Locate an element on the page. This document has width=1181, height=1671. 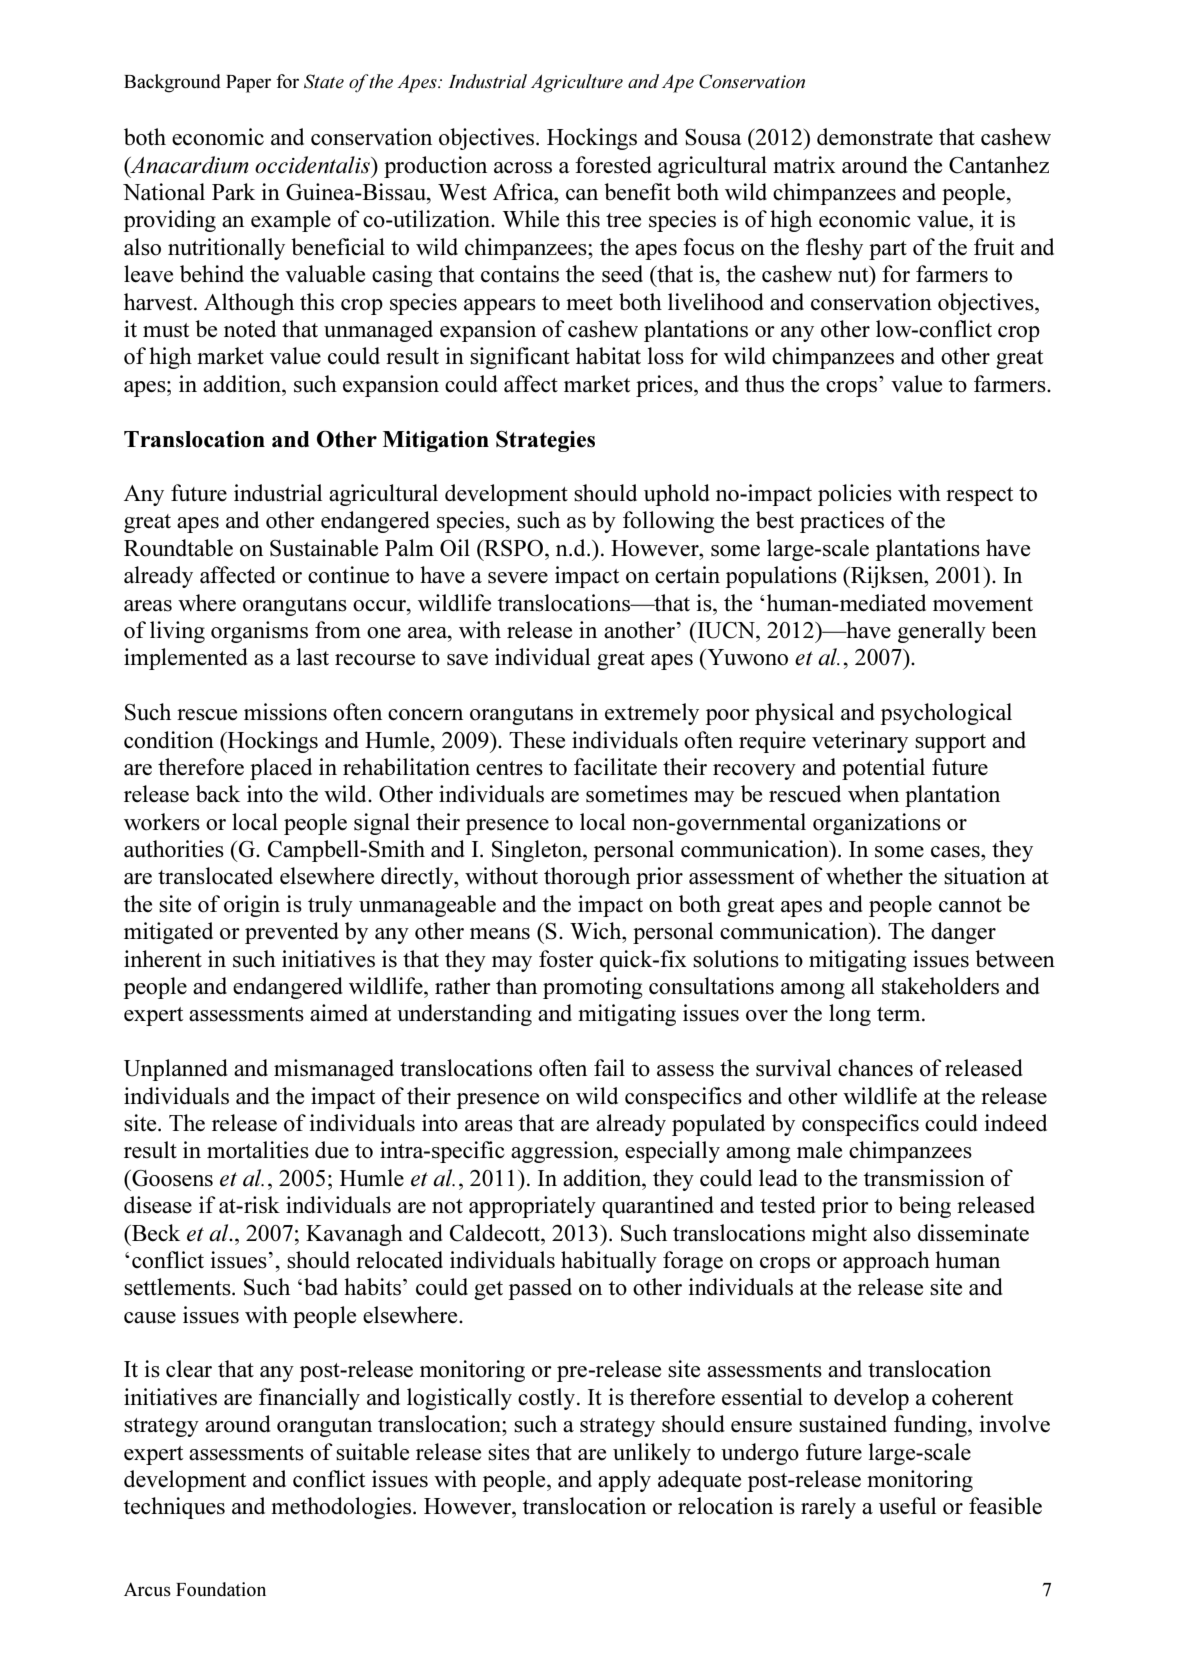
apply is located at coordinates (624, 1481).
